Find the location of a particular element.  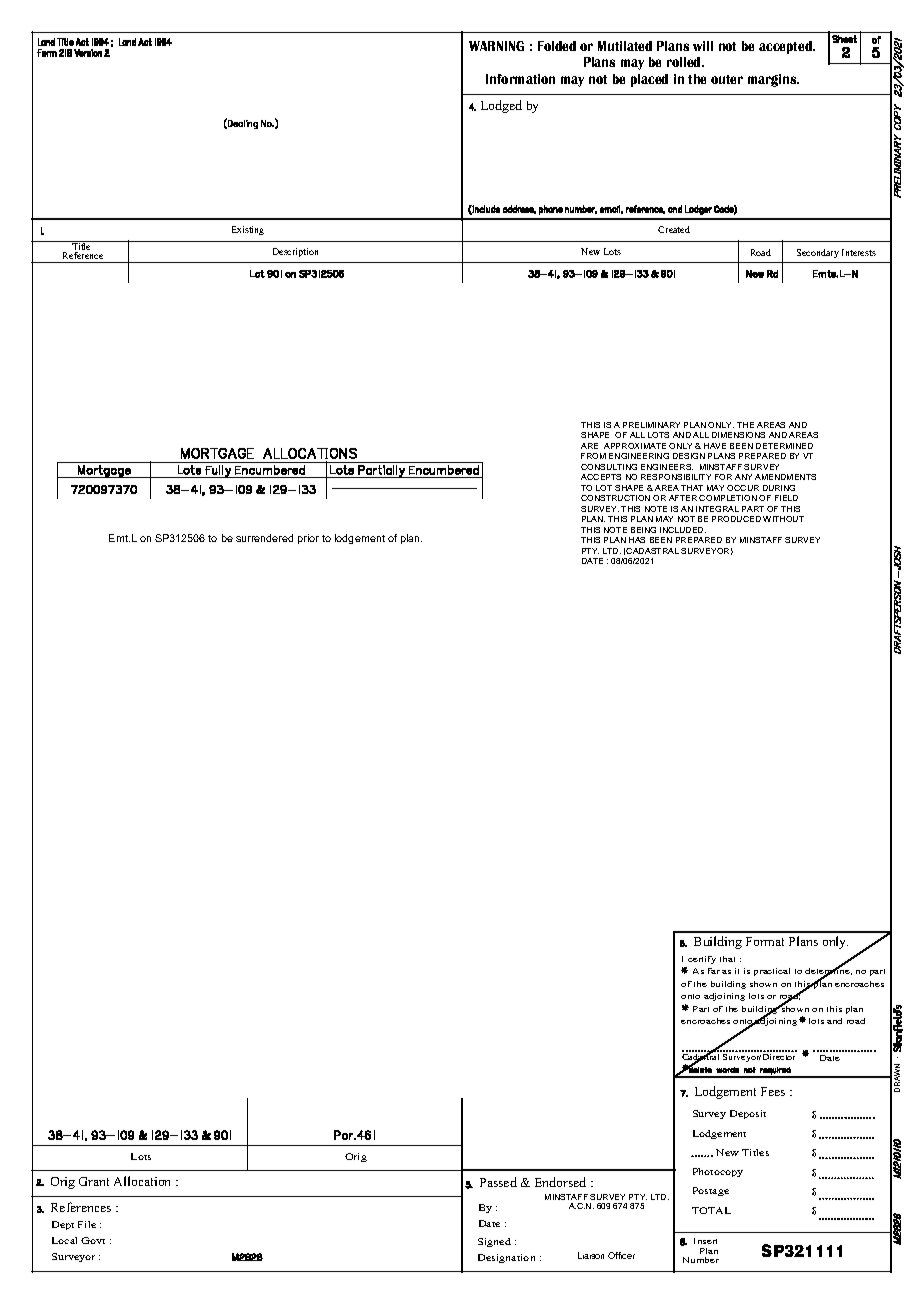

Existing is located at coordinates (248, 230).
